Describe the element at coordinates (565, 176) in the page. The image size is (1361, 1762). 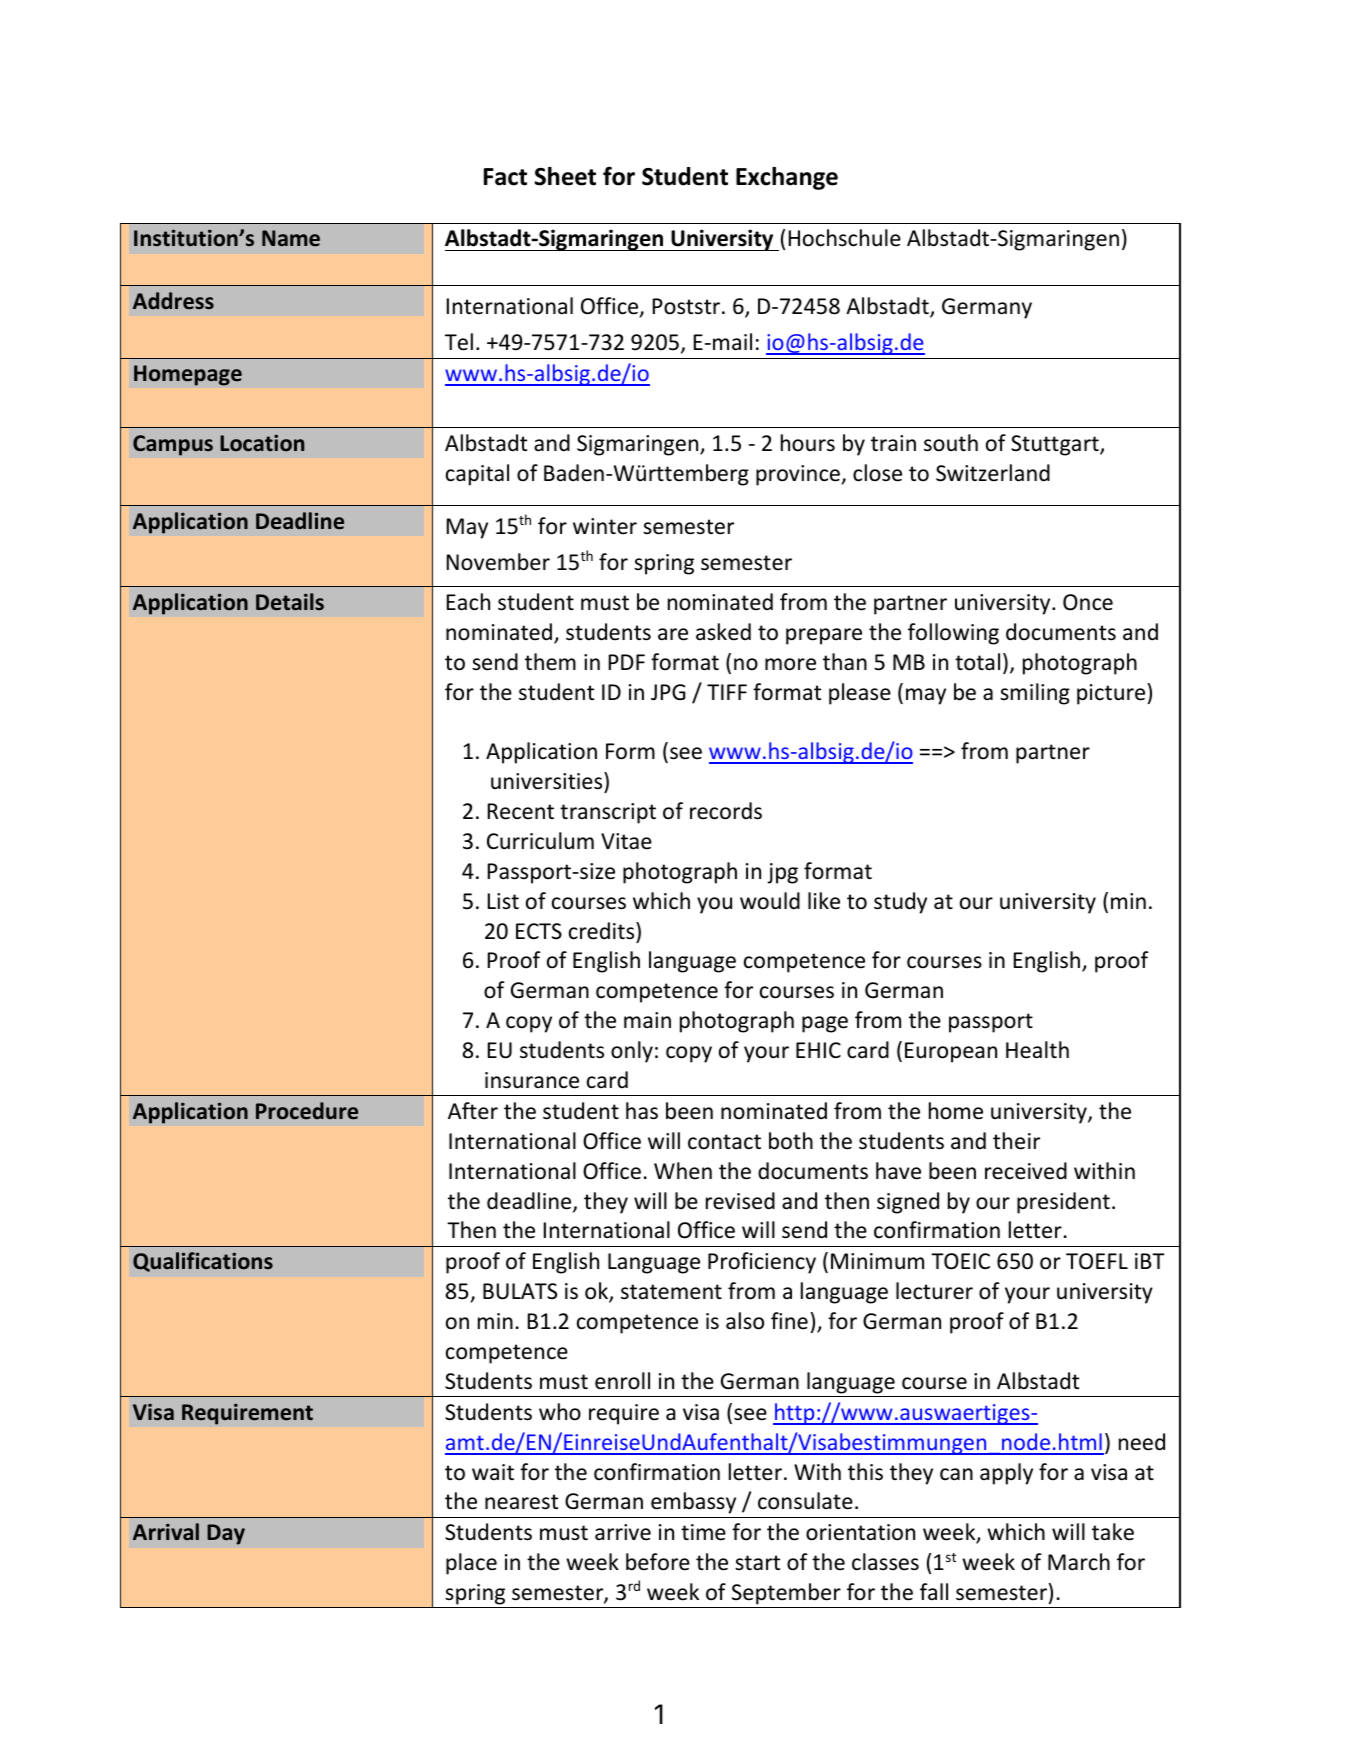
I see `Sheet` at that location.
